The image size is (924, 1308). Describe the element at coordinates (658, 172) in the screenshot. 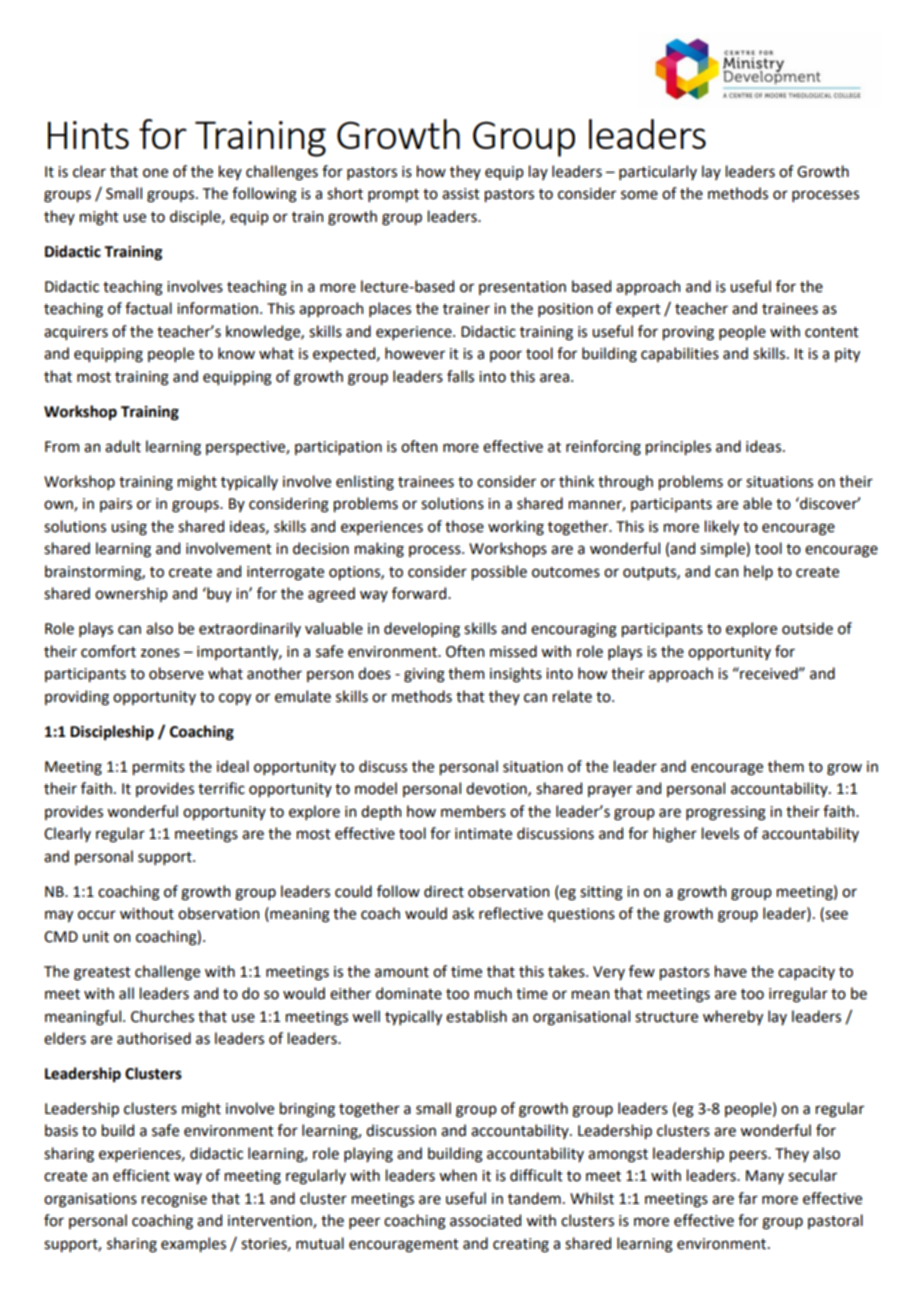

I see `particularly` at that location.
